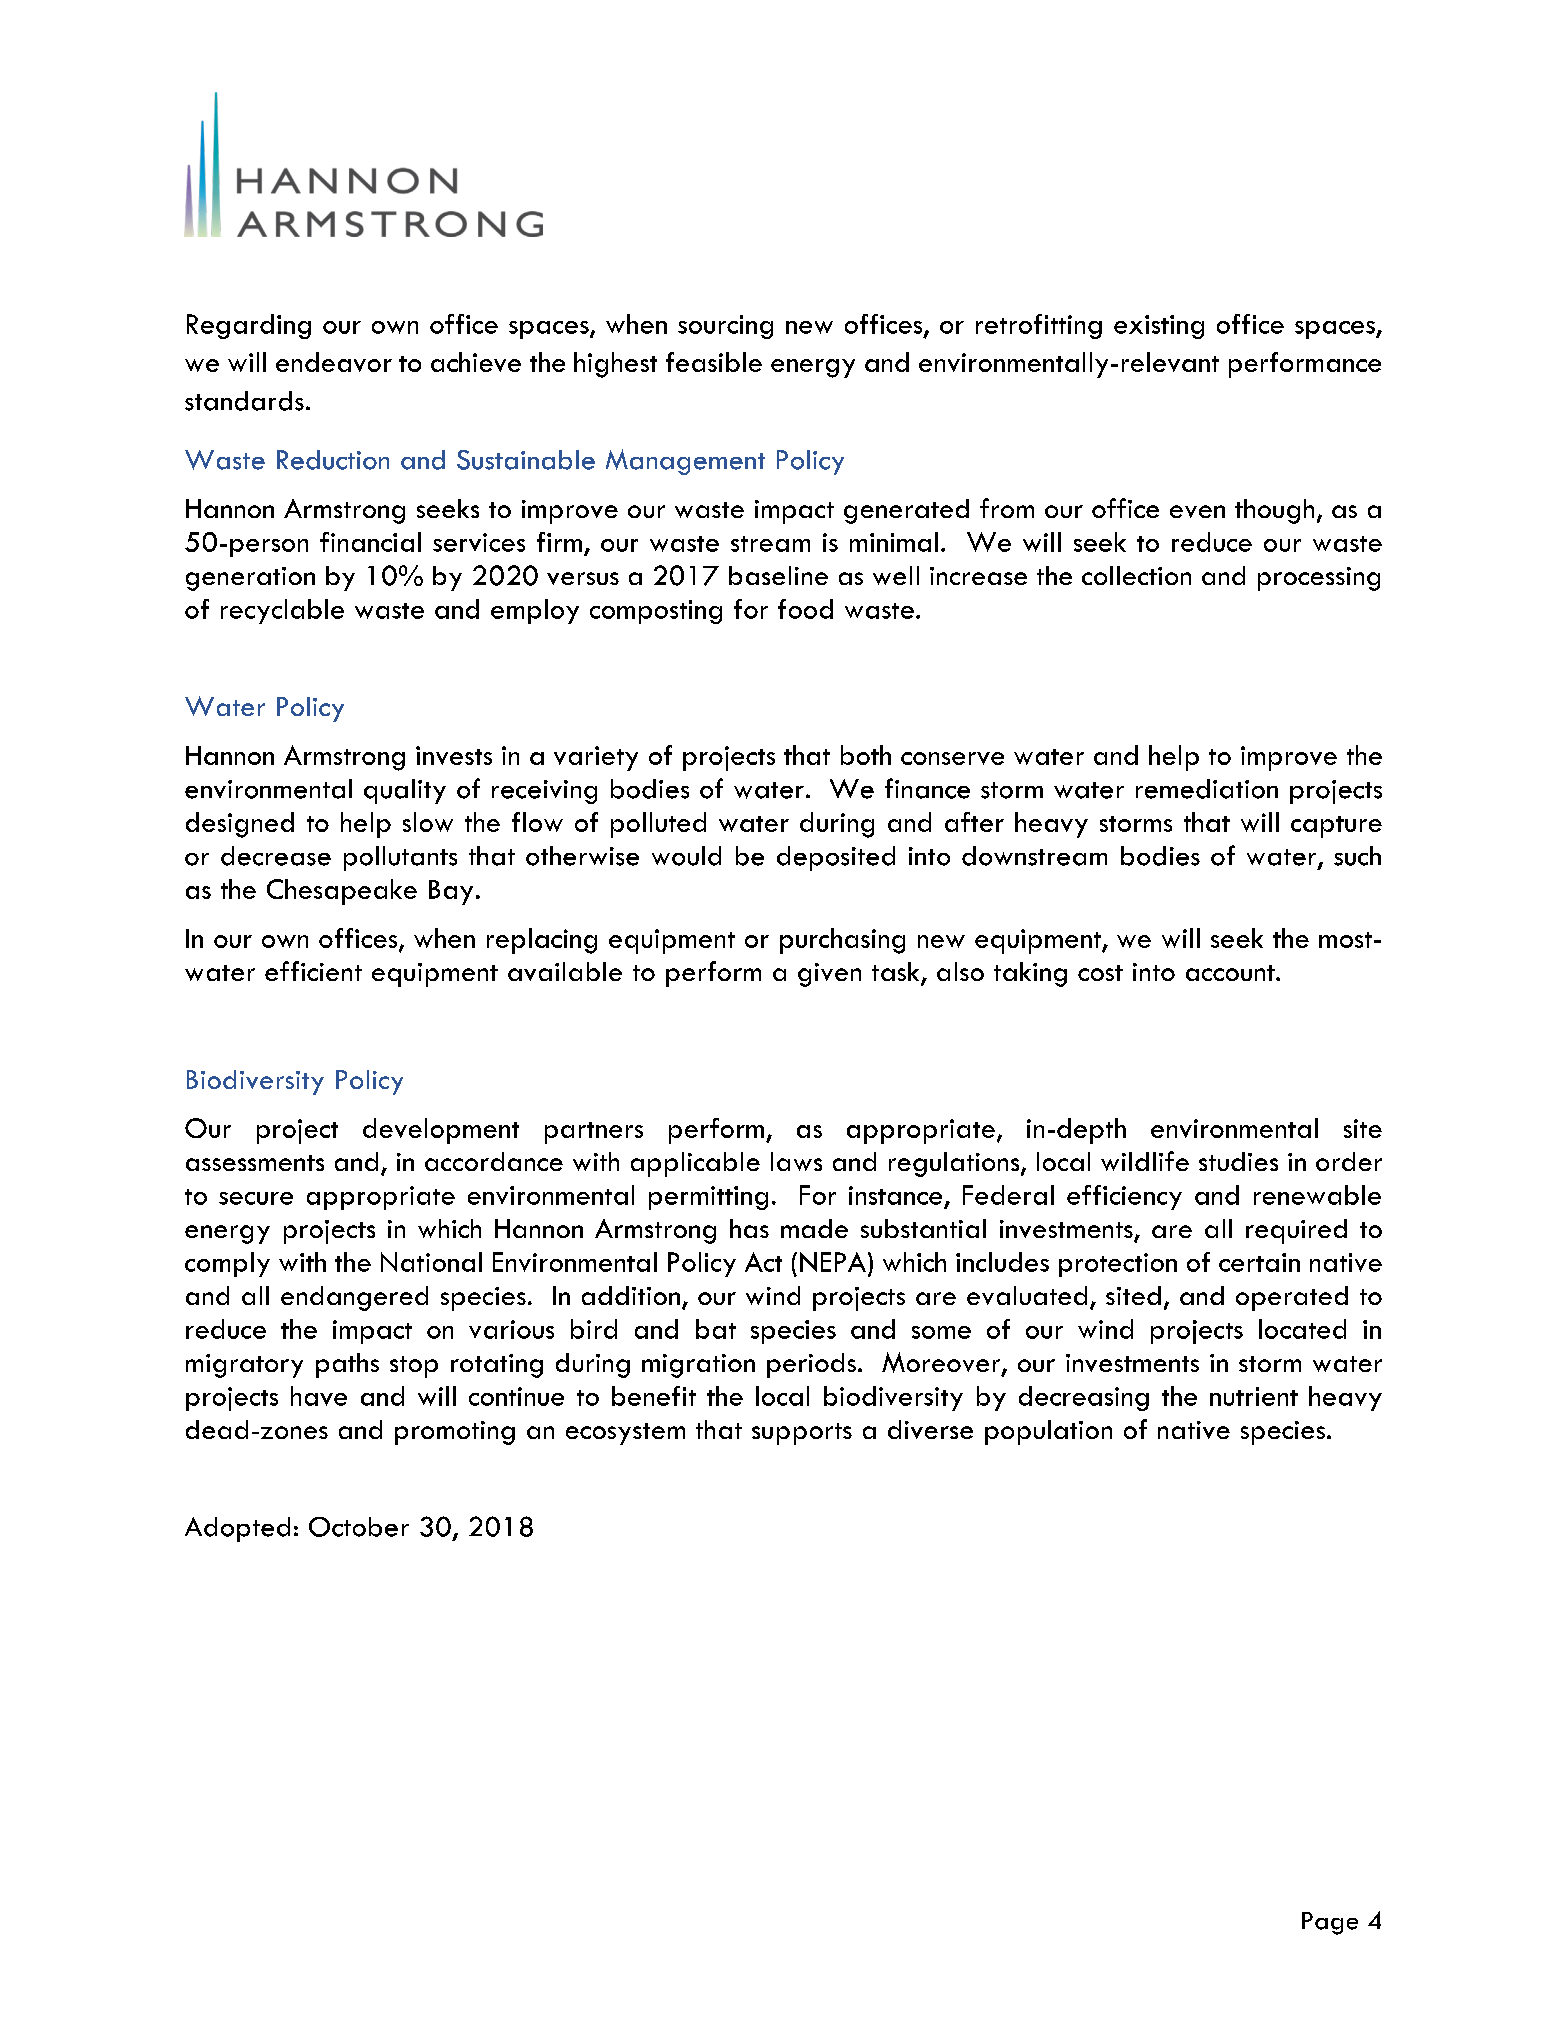 The height and width of the screenshot is (2028, 1567). I want to click on Adopted, so click(237, 1529).
